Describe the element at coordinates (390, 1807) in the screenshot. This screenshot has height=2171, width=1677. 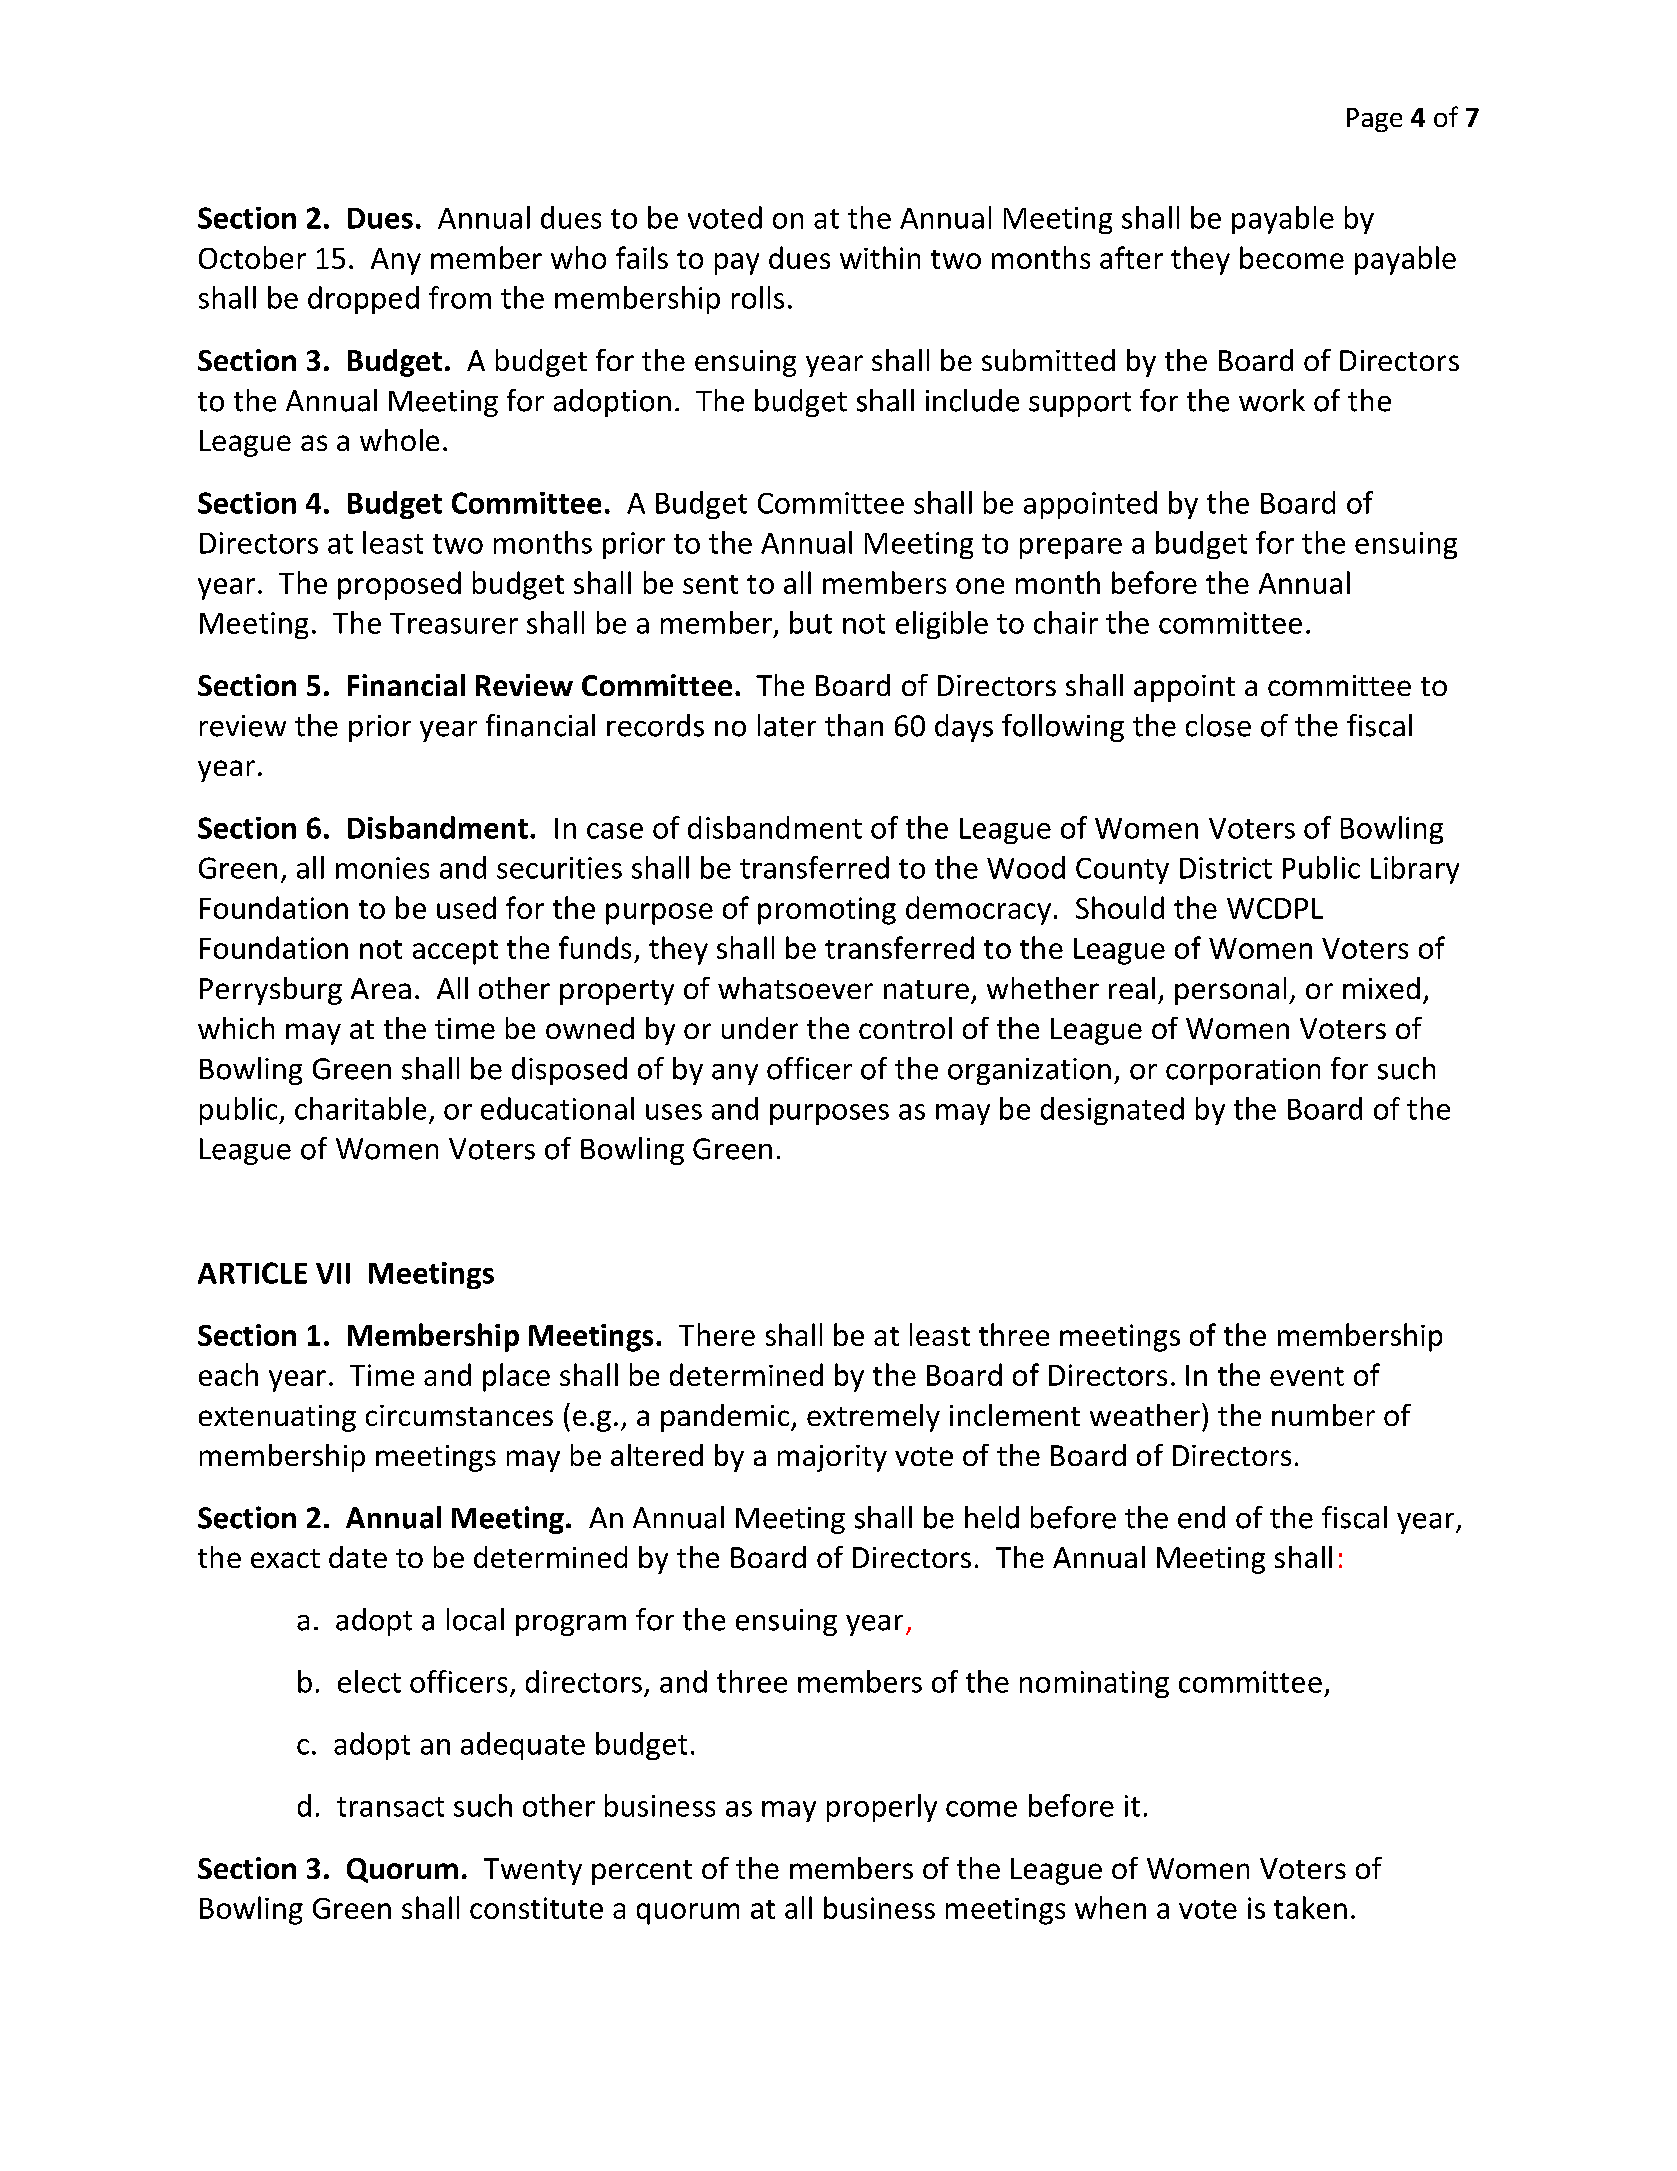
I see `transact` at that location.
